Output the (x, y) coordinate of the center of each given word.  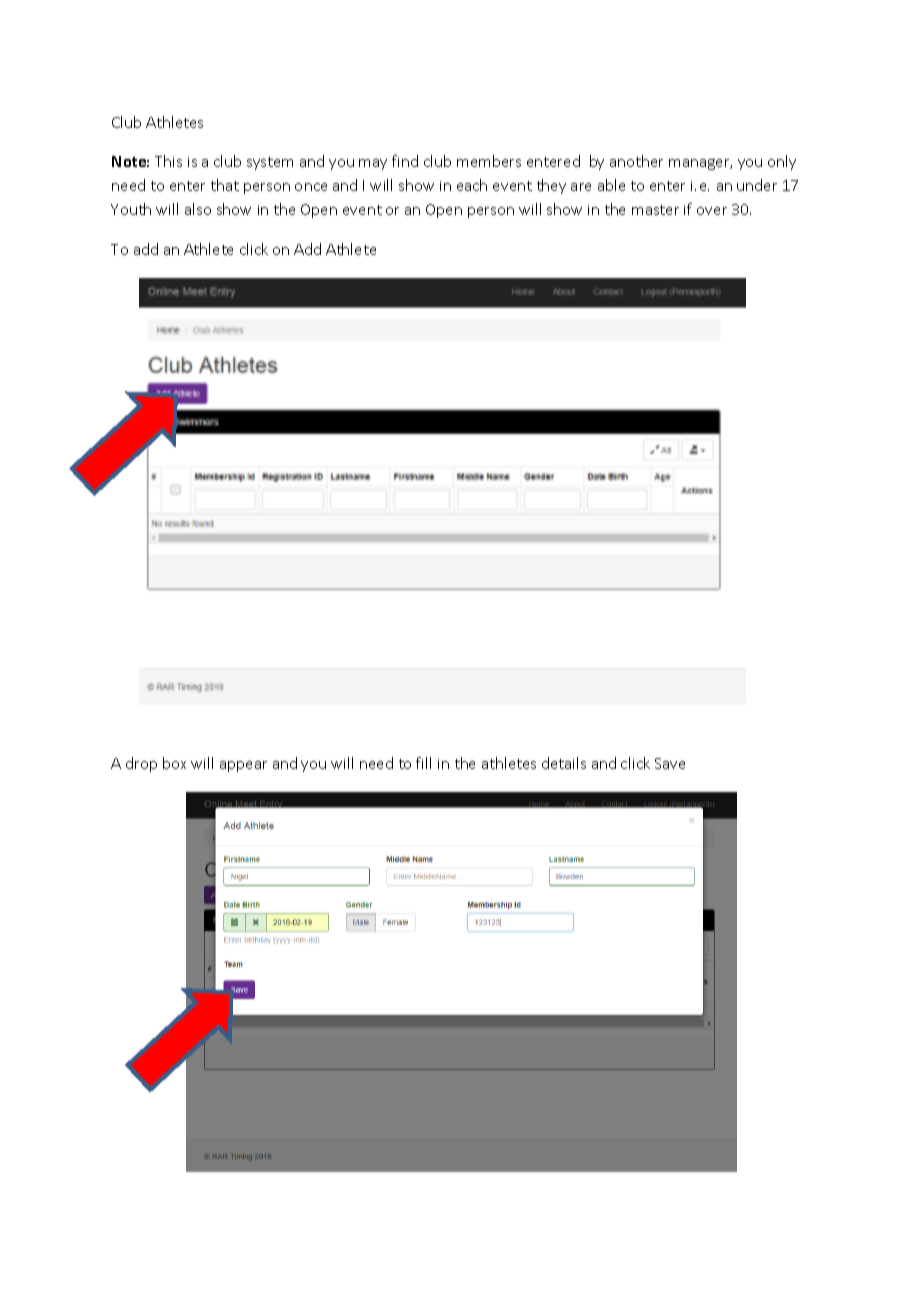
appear (243, 766)
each (472, 185)
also (198, 209)
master (655, 210)
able (611, 185)
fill (423, 763)
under (757, 185)
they (551, 186)
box (174, 763)
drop (141, 764)
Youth (131, 209)
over (712, 211)
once (311, 187)
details (564, 763)
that (225, 185)
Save (670, 763)
